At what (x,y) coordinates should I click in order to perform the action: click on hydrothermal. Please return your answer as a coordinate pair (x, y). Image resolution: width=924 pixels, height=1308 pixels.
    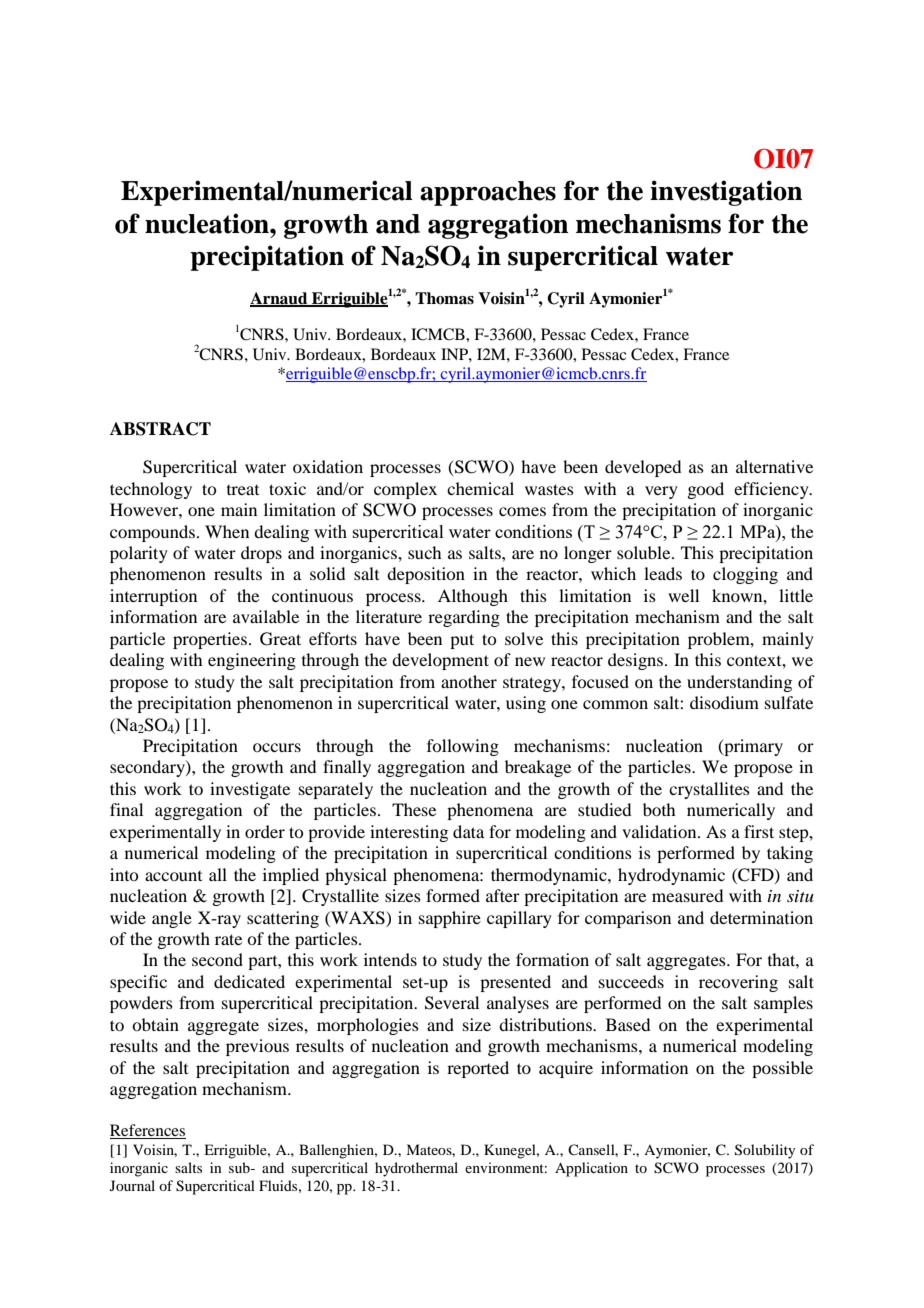
    Looking at the image, I should click on (416, 1169).
